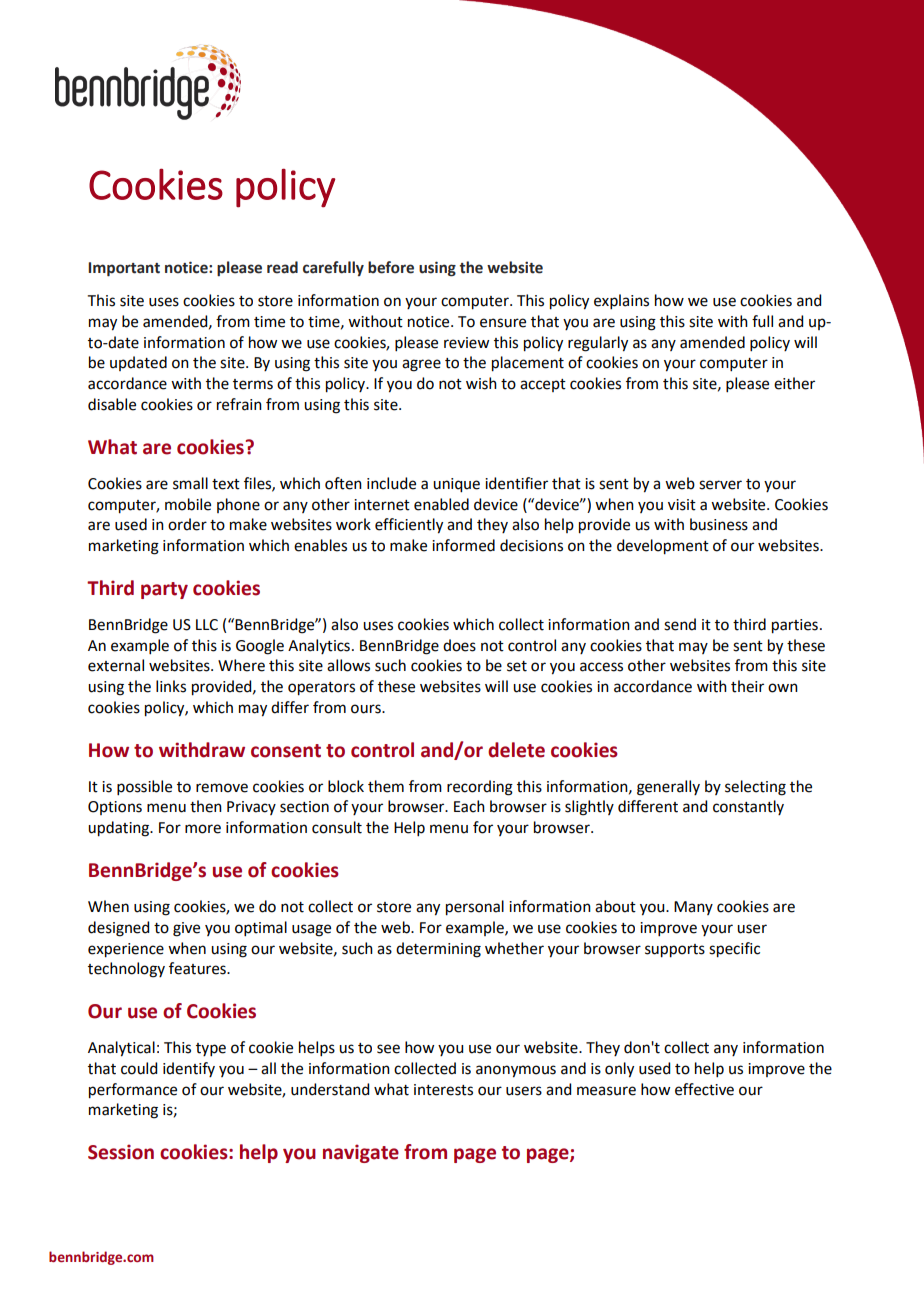  Describe the element at coordinates (503, 323) in the screenshot. I see `ensure` at that location.
